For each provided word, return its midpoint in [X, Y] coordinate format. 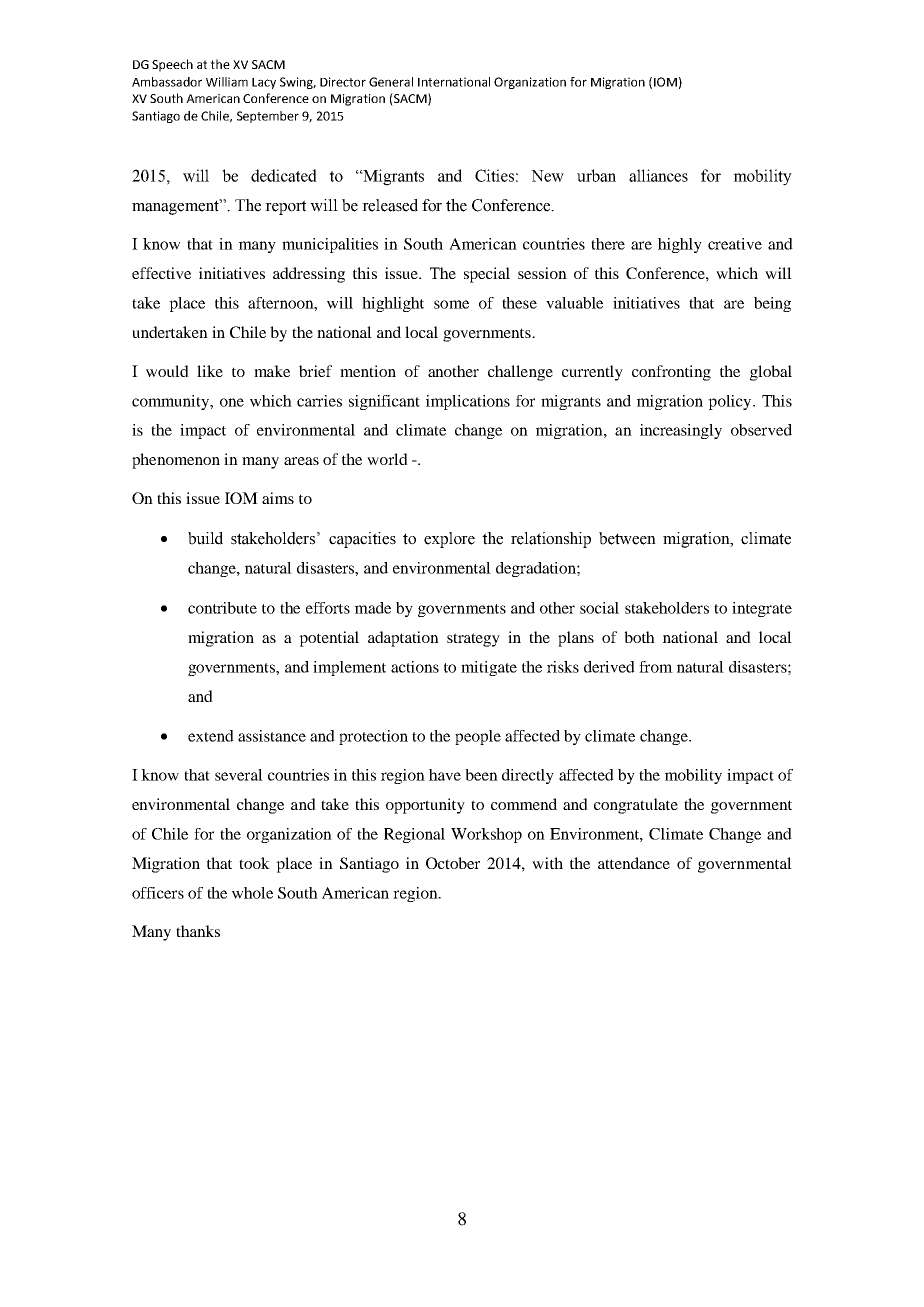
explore [449, 540]
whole [252, 893]
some [451, 304]
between [627, 538]
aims [278, 498]
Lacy [264, 83]
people [478, 737]
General [391, 82]
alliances [658, 175]
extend [211, 736]
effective [161, 273]
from [656, 667]
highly [680, 245]
